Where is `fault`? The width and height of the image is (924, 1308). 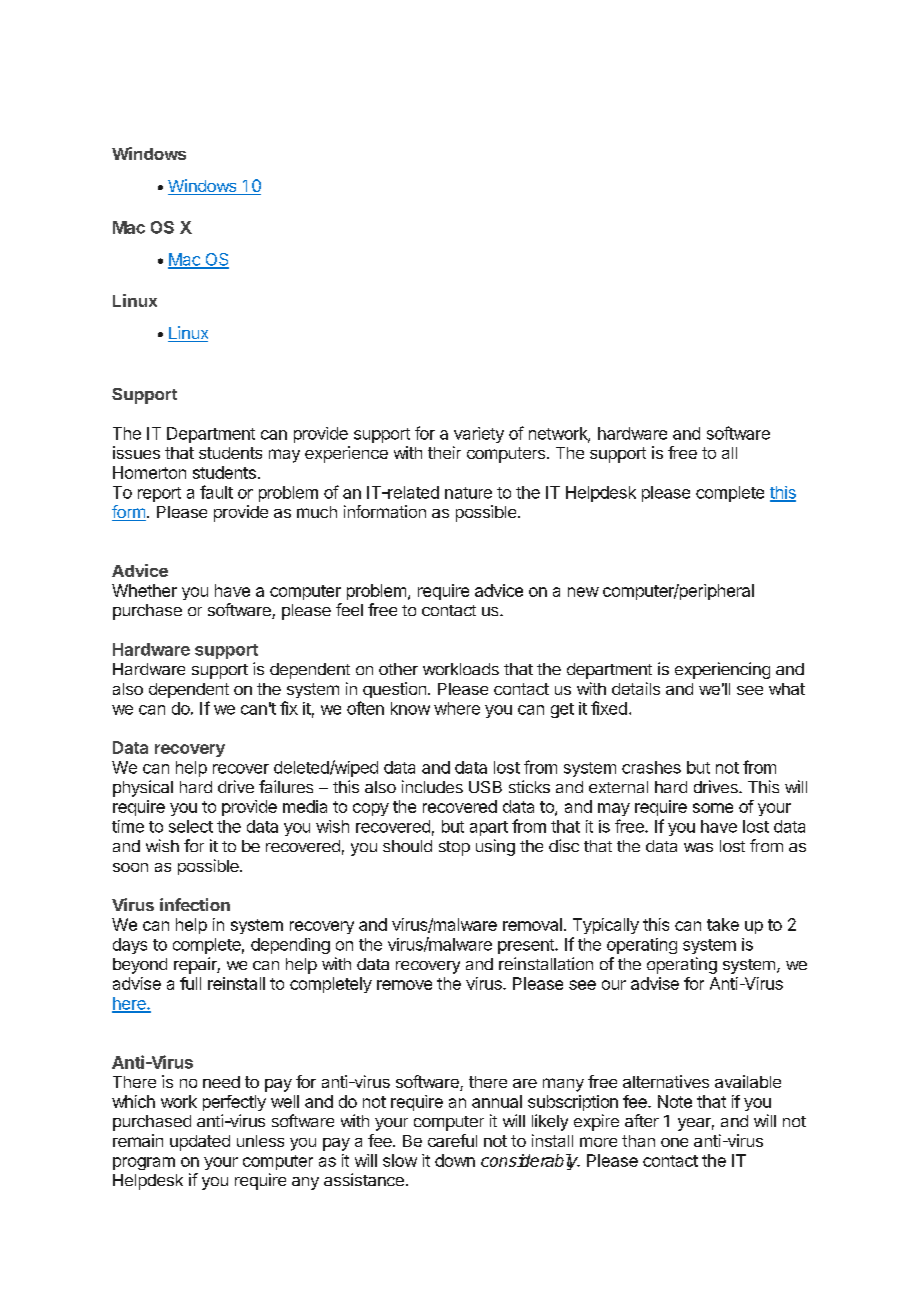
fault is located at coordinates (216, 492).
